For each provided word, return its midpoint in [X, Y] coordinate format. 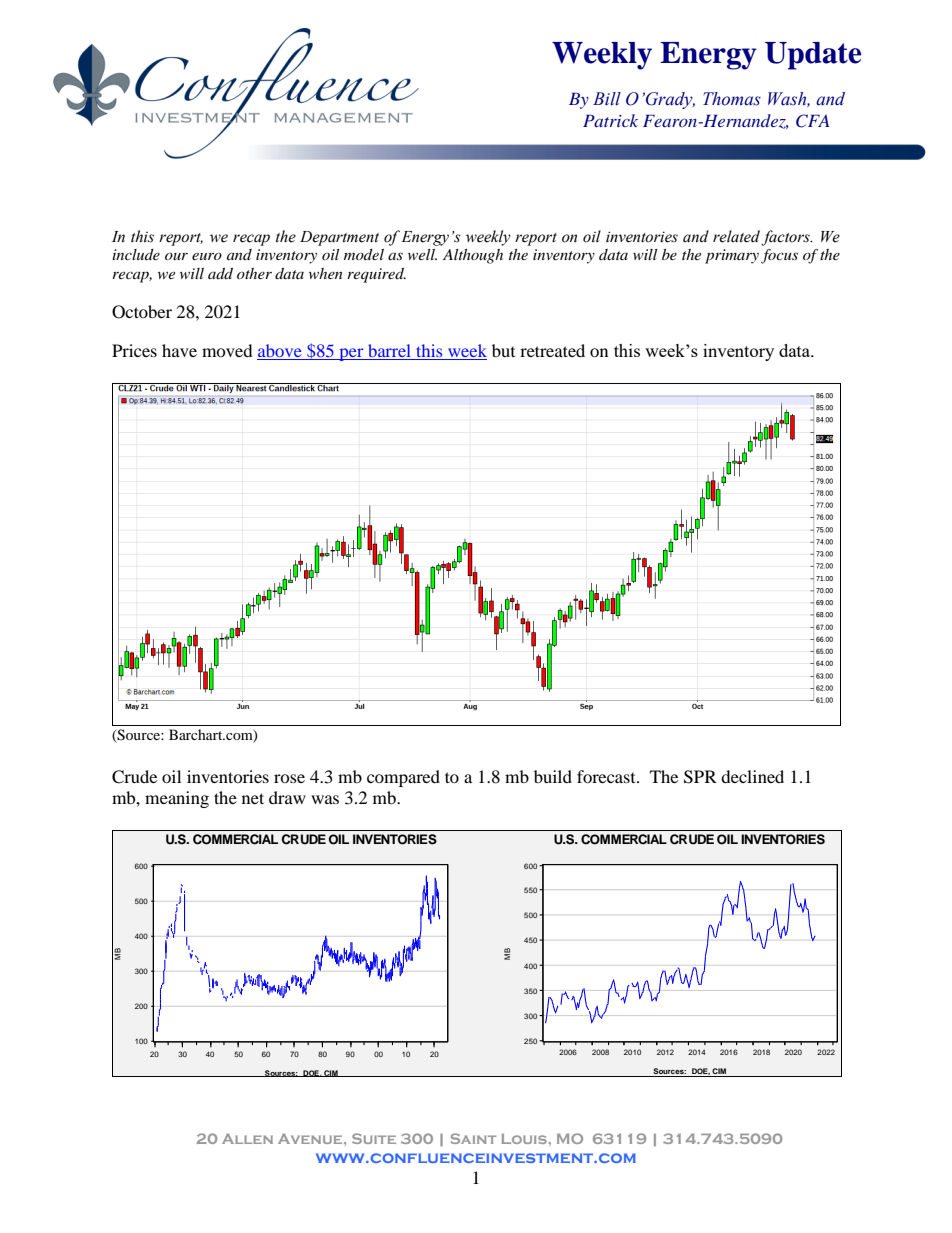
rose [289, 778]
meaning [177, 799]
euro [207, 256]
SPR [700, 777]
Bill [607, 99]
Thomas [732, 99]
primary [732, 256]
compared [403, 778]
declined [752, 776]
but [503, 350]
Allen [247, 1139]
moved [227, 350]
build [553, 776]
